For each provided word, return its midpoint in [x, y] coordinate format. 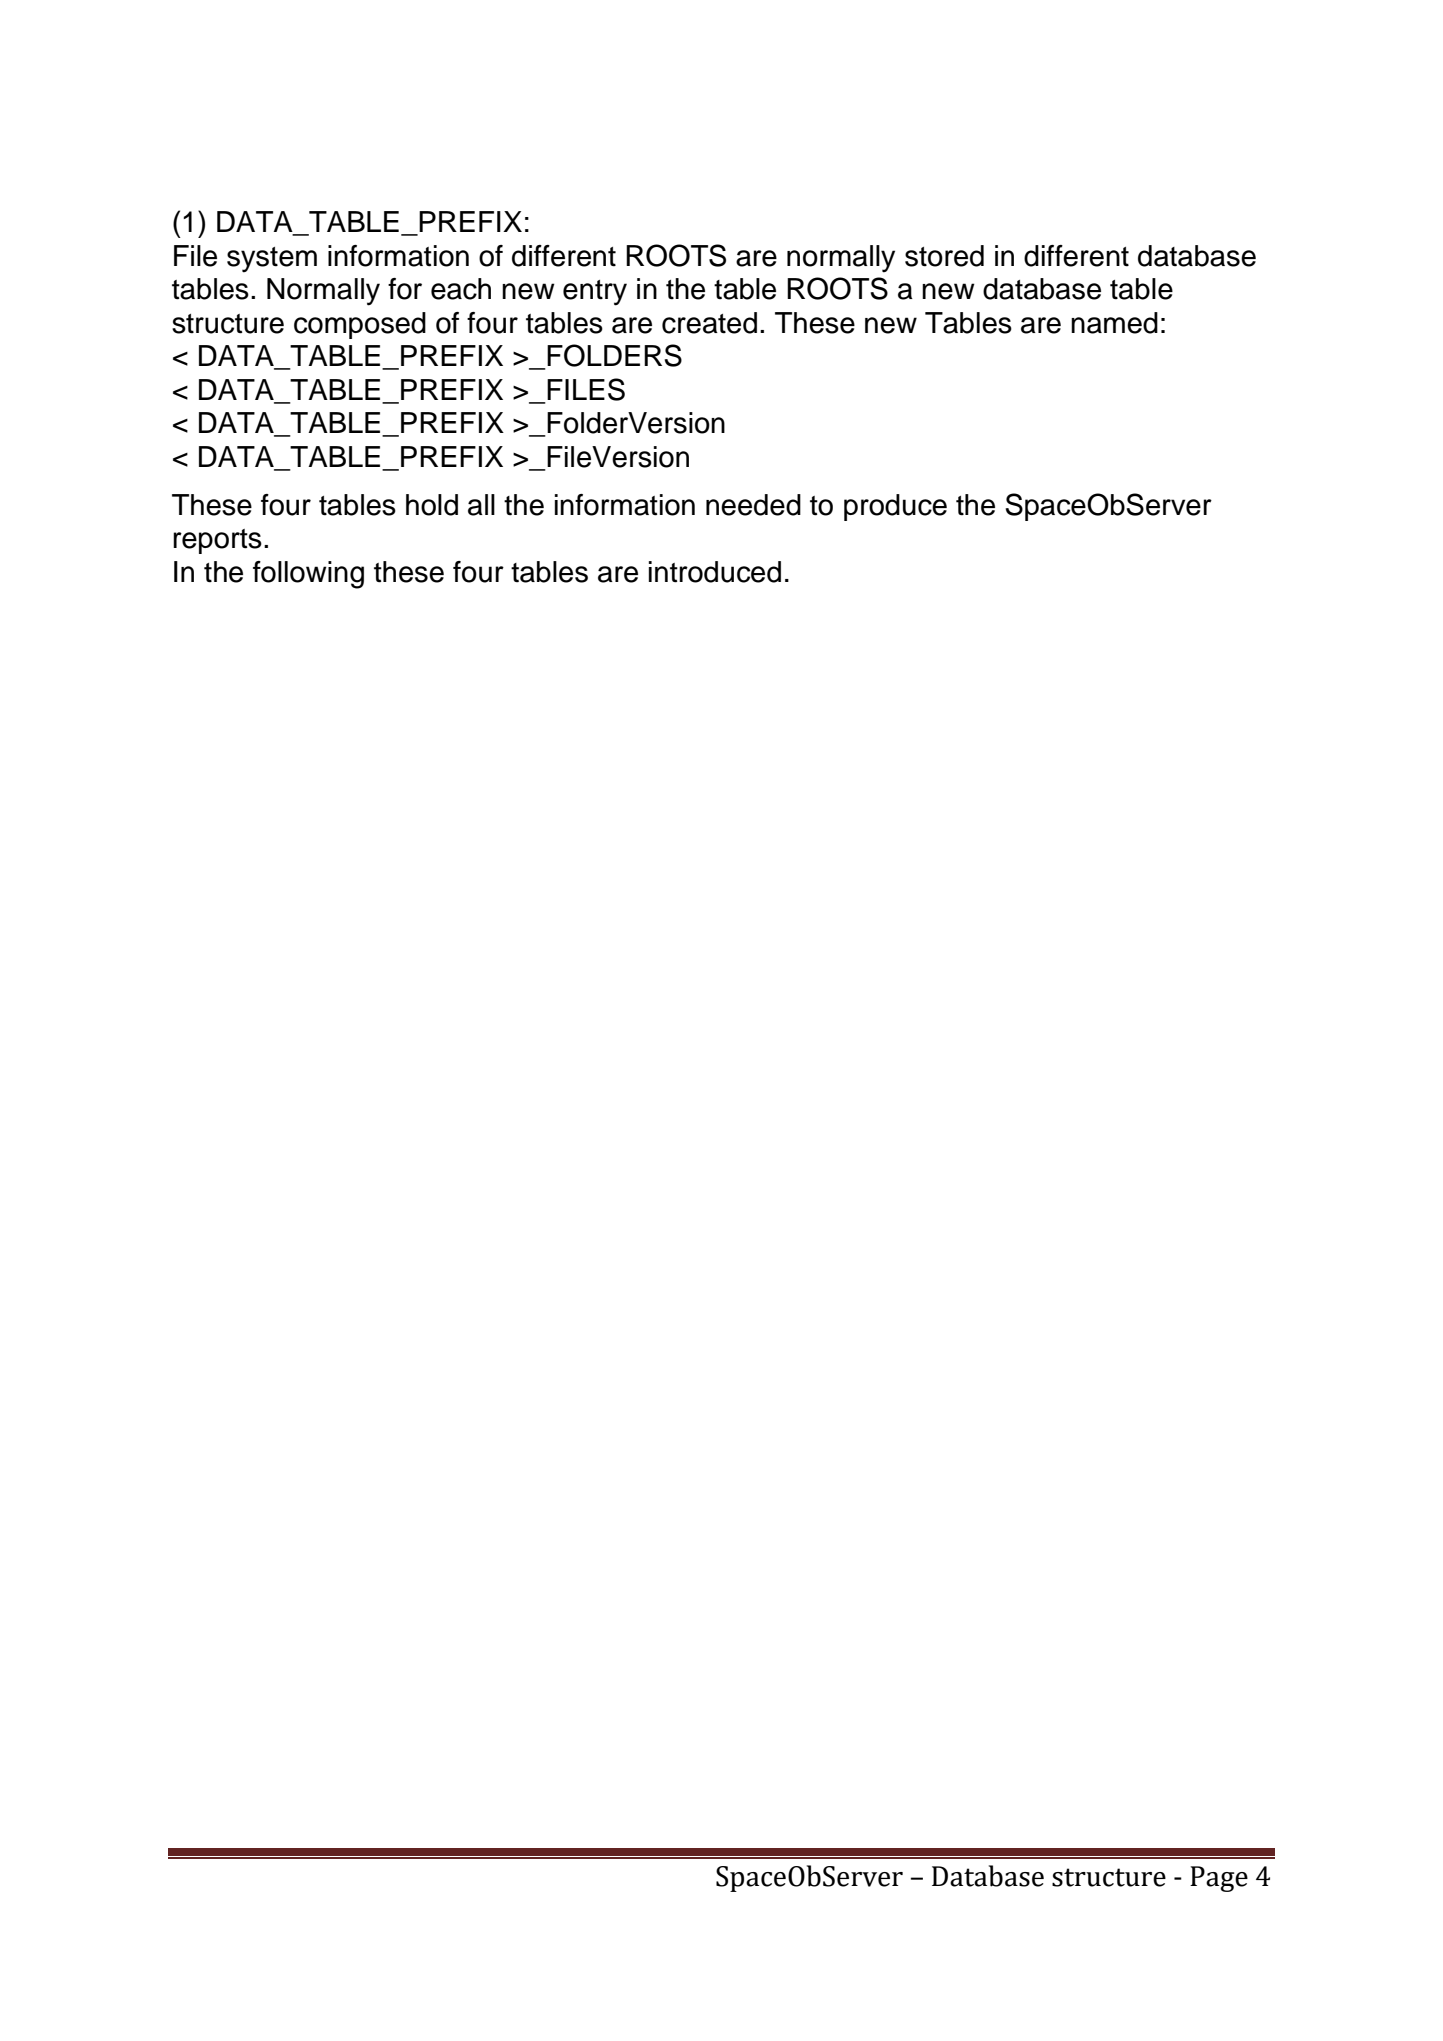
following [308, 575]
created [709, 323]
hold [432, 505]
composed [360, 325]
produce [895, 507]
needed [753, 505]
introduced [715, 572]
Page [1219, 1879]
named [1114, 323]
